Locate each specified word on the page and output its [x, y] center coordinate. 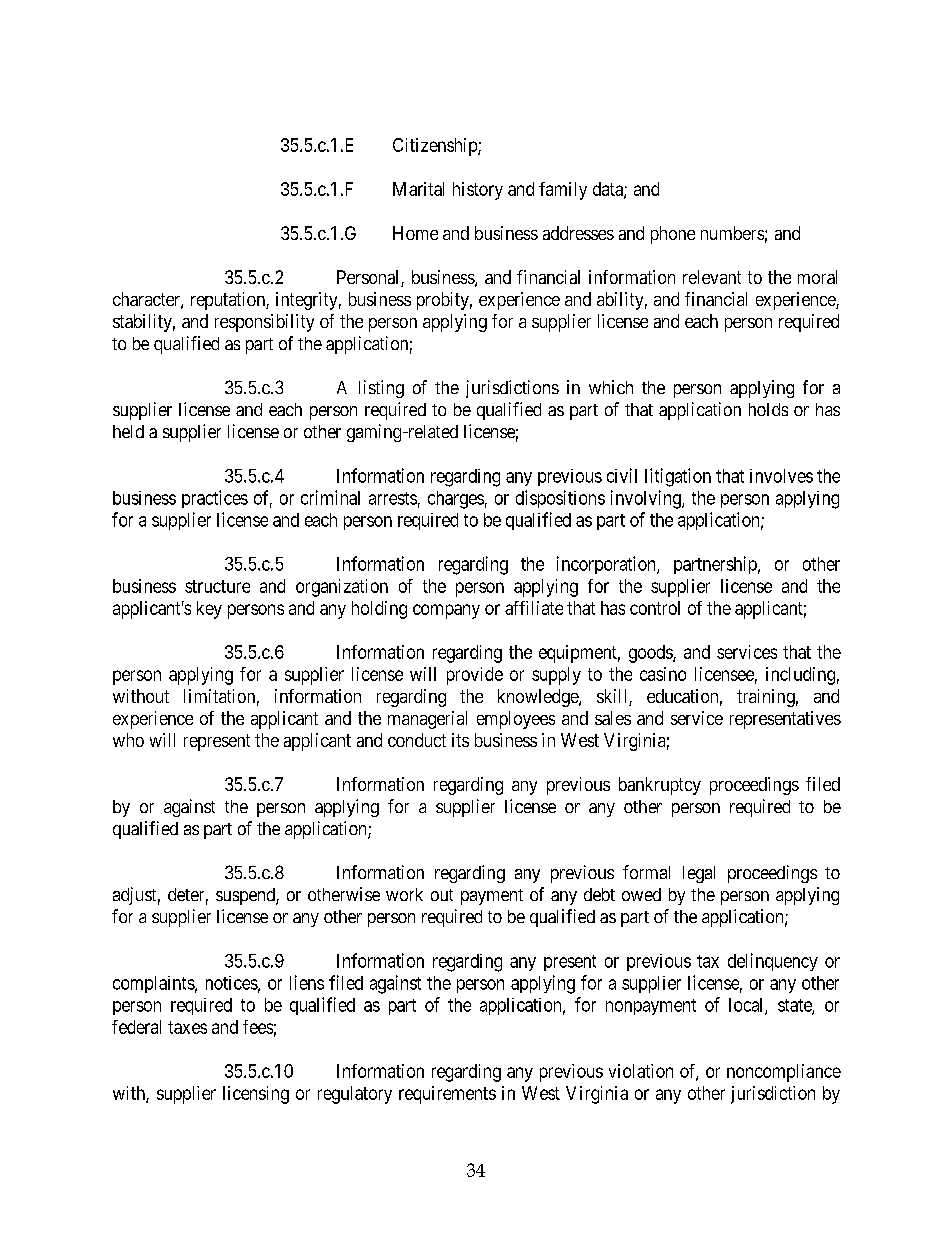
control [655, 608]
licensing [256, 1095]
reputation [229, 301]
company [446, 611]
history [478, 191]
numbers [732, 233]
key [209, 610]
